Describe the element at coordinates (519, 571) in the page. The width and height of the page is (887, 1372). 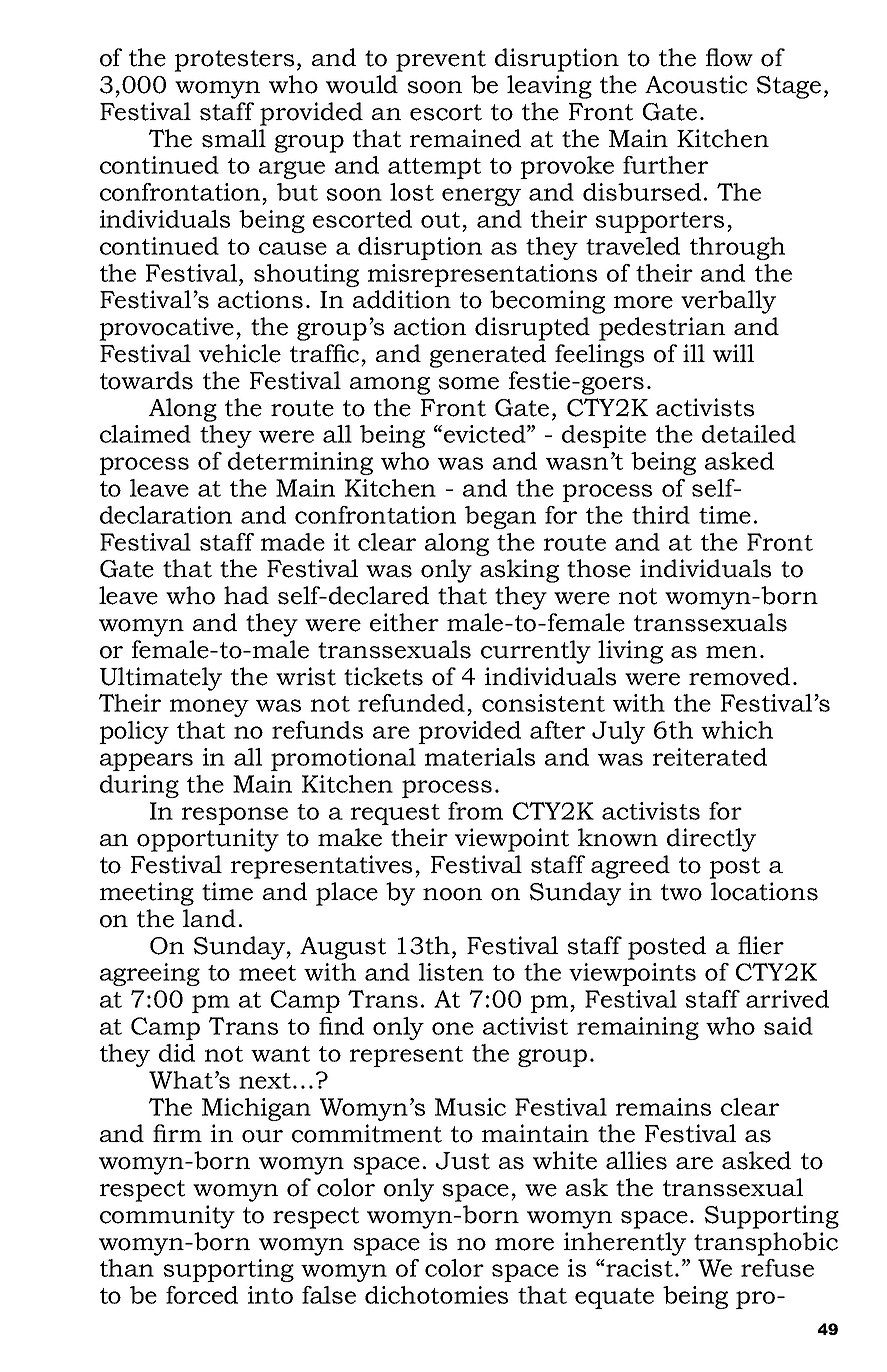
I see `asking` at that location.
